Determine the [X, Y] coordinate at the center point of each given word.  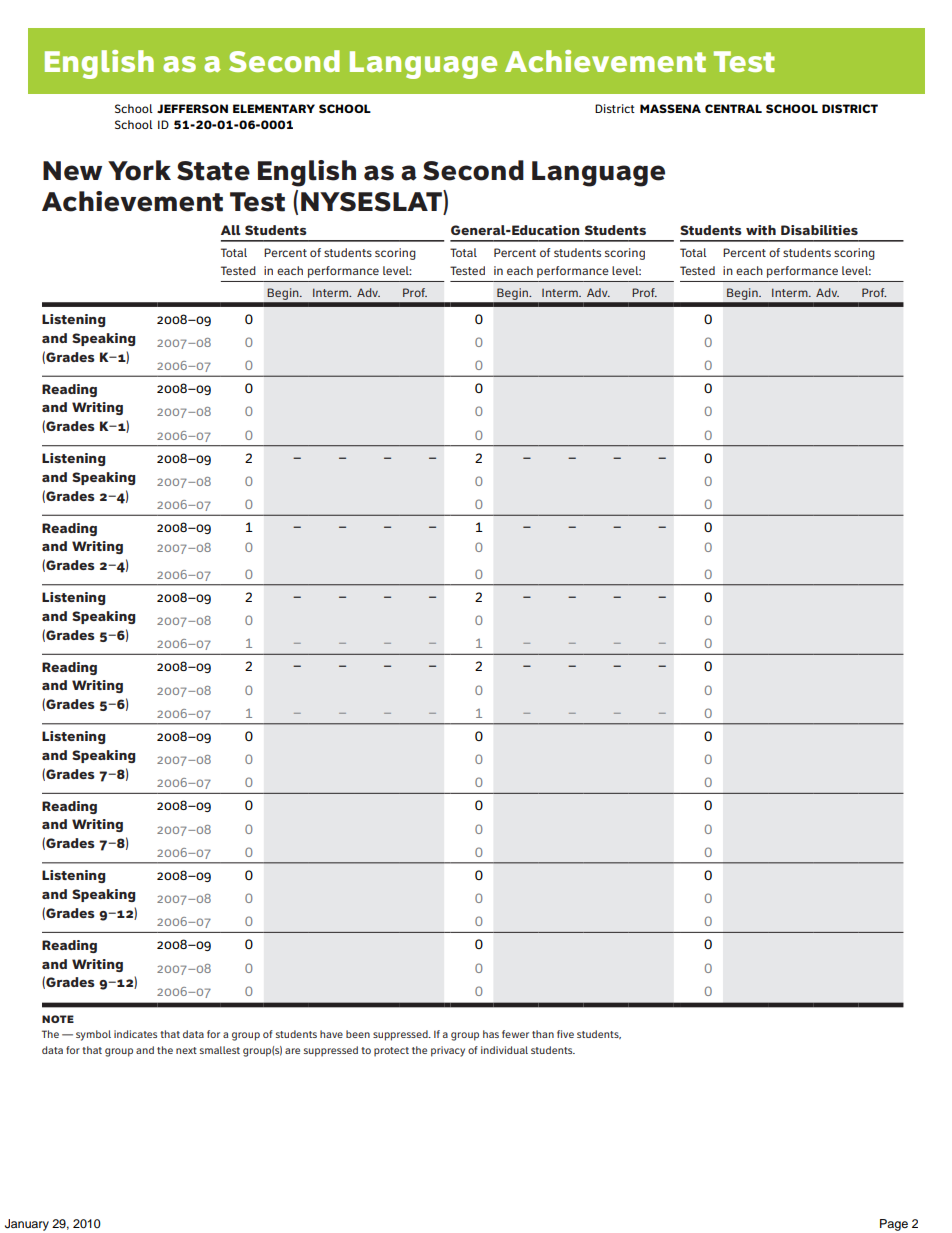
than [543, 1034]
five [565, 1034]
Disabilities [819, 230]
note [58, 1019]
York [139, 170]
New [72, 171]
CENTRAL [733, 108]
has [491, 1034]
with [761, 230]
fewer [515, 1034]
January [27, 1225]
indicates [135, 1034]
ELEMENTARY [274, 108]
